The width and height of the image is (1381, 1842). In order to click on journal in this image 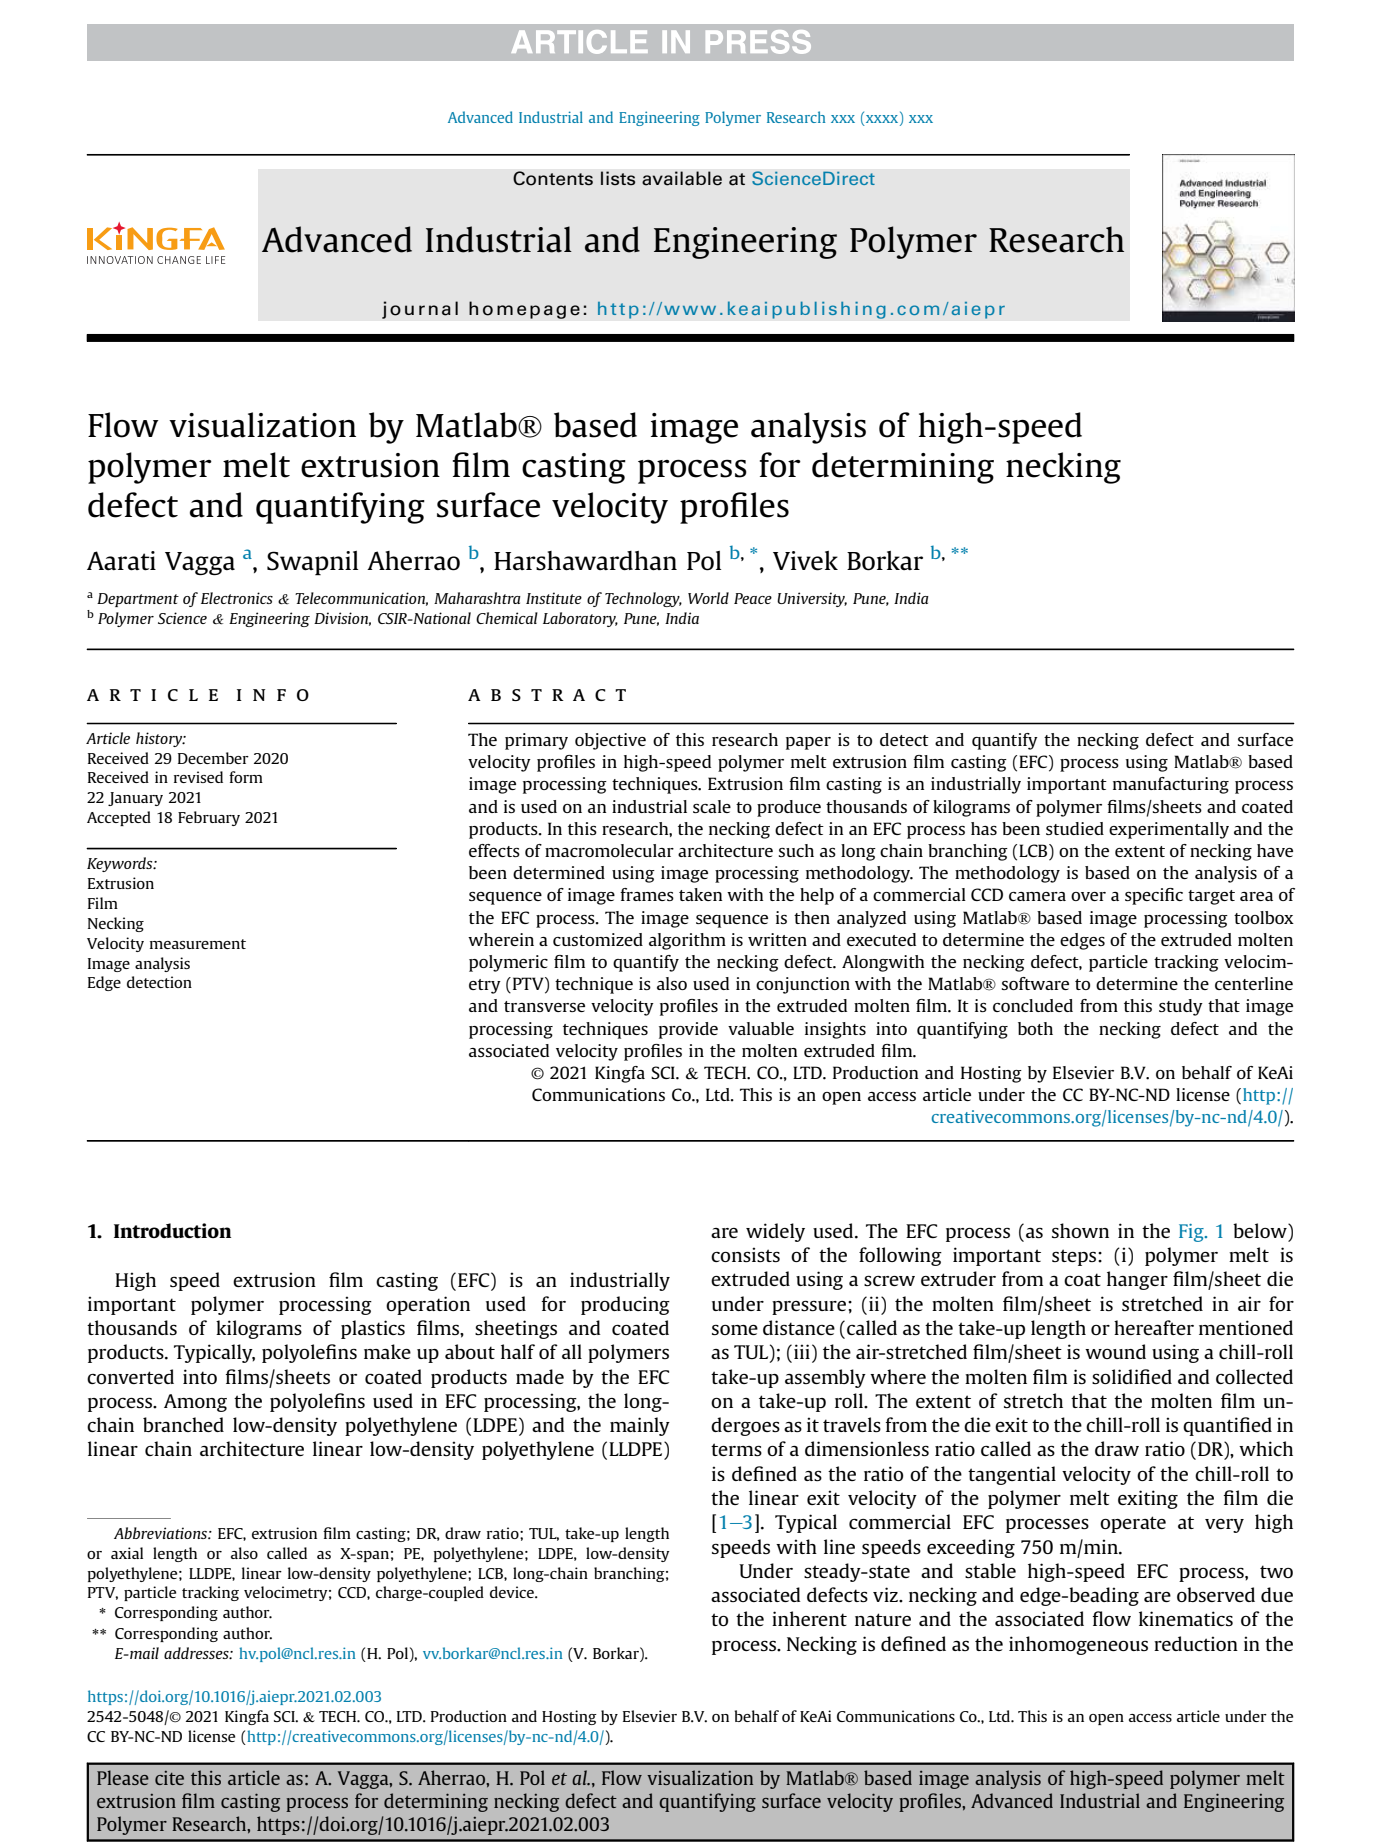, I will do `click(420, 310)`.
